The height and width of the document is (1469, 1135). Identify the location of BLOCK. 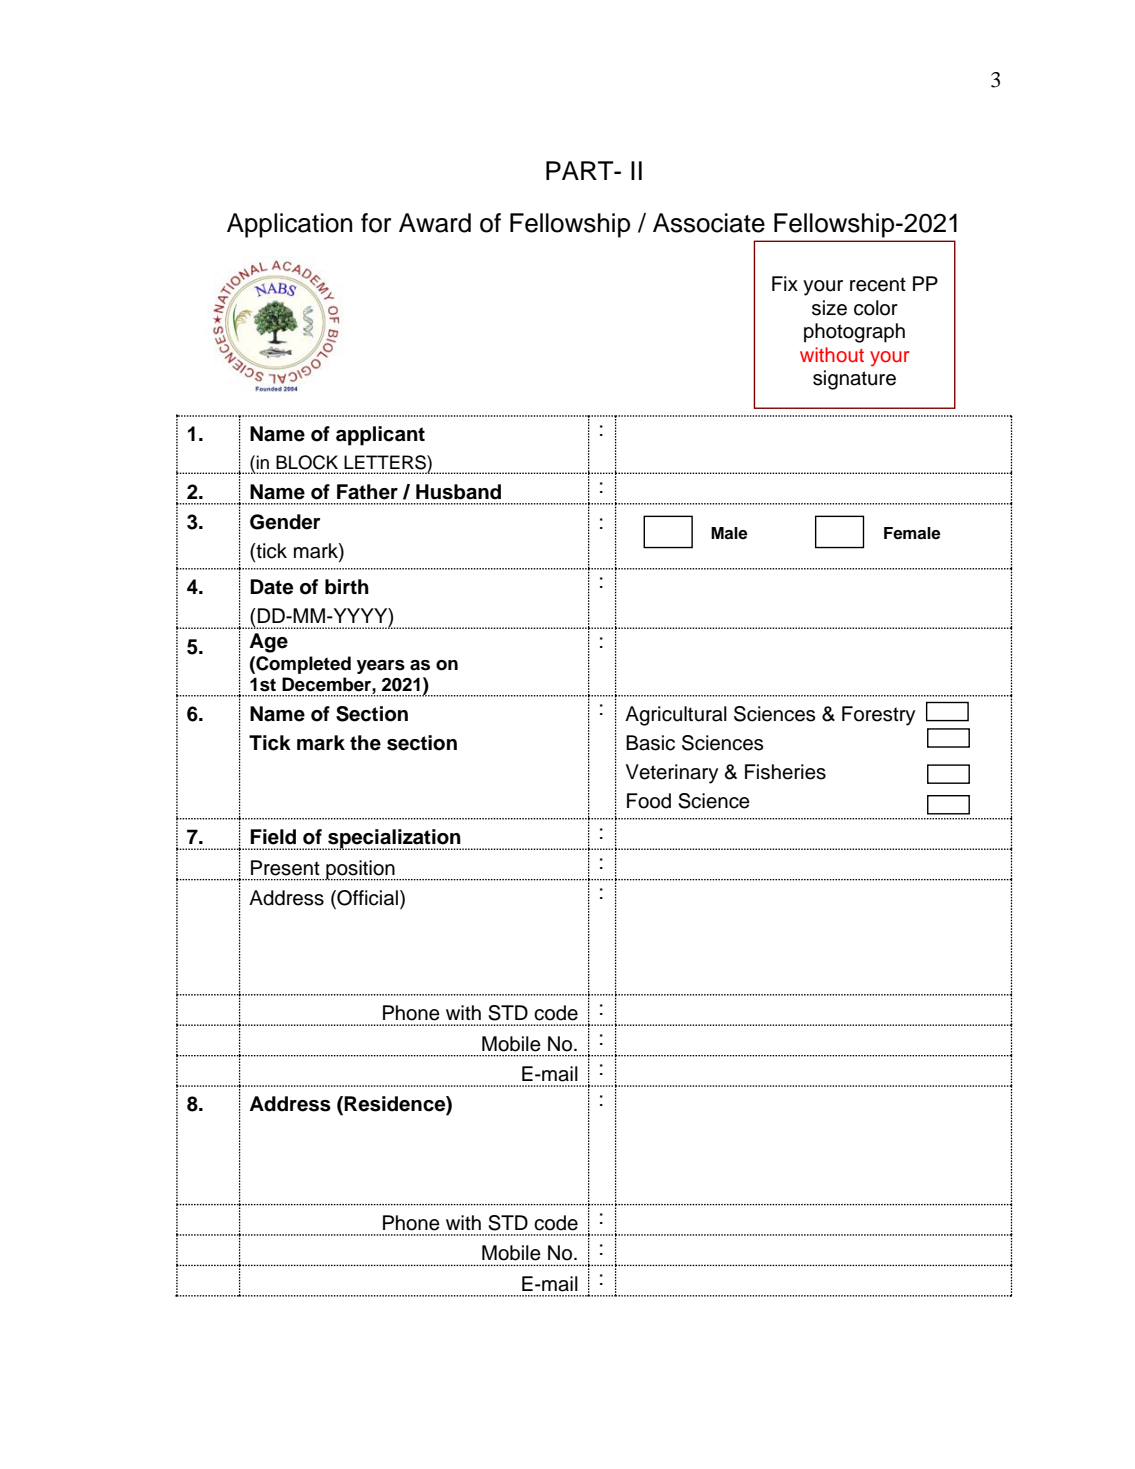
(307, 462).
